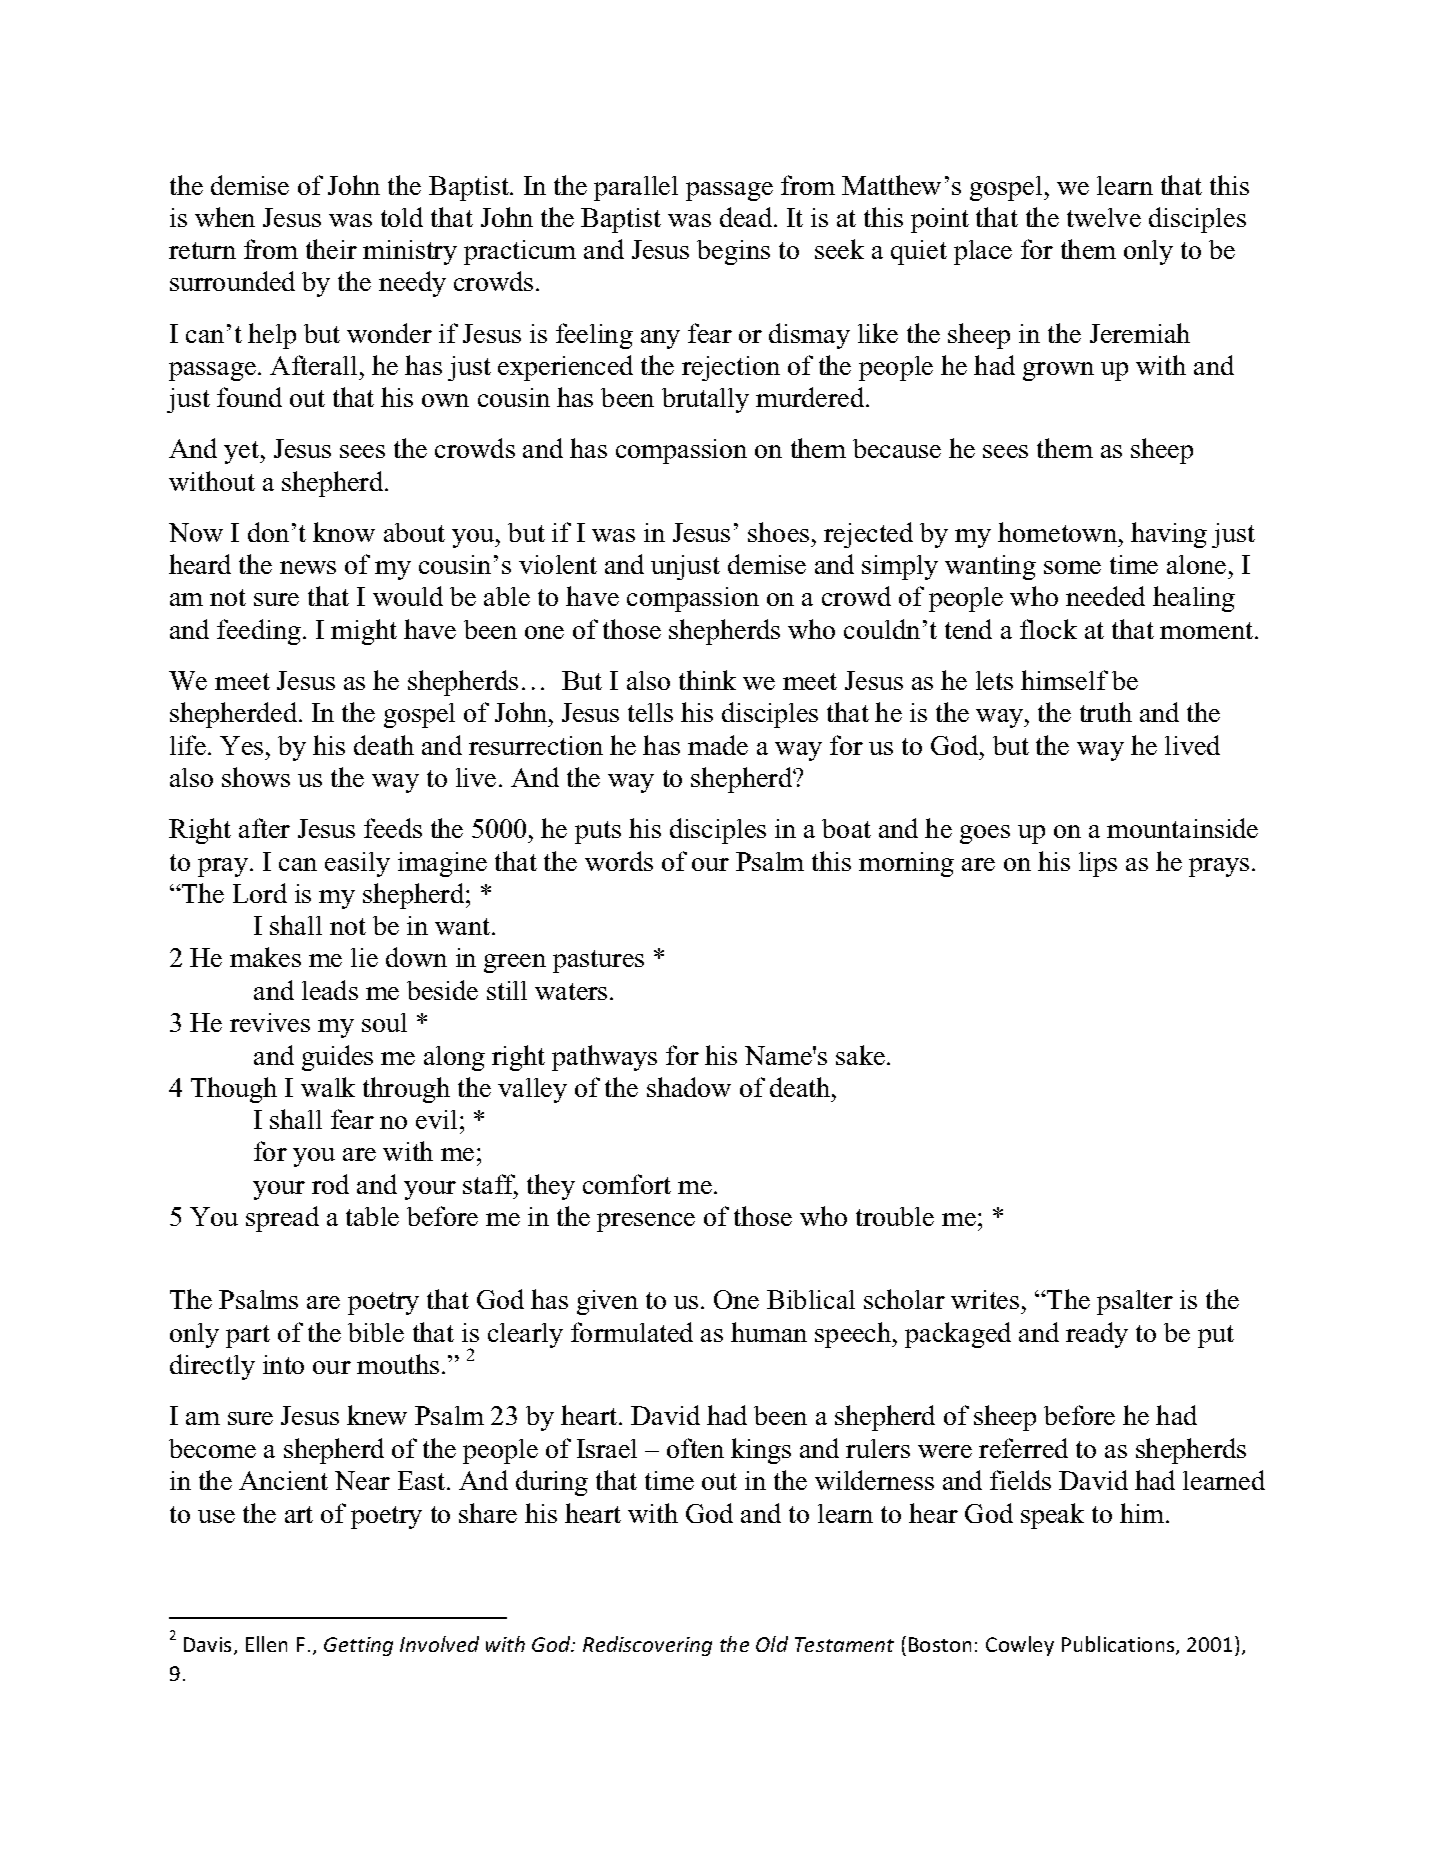 The height and width of the screenshot is (1856, 1434). What do you see at coordinates (266, 1644) in the screenshot?
I see `Ellen` at bounding box center [266, 1644].
